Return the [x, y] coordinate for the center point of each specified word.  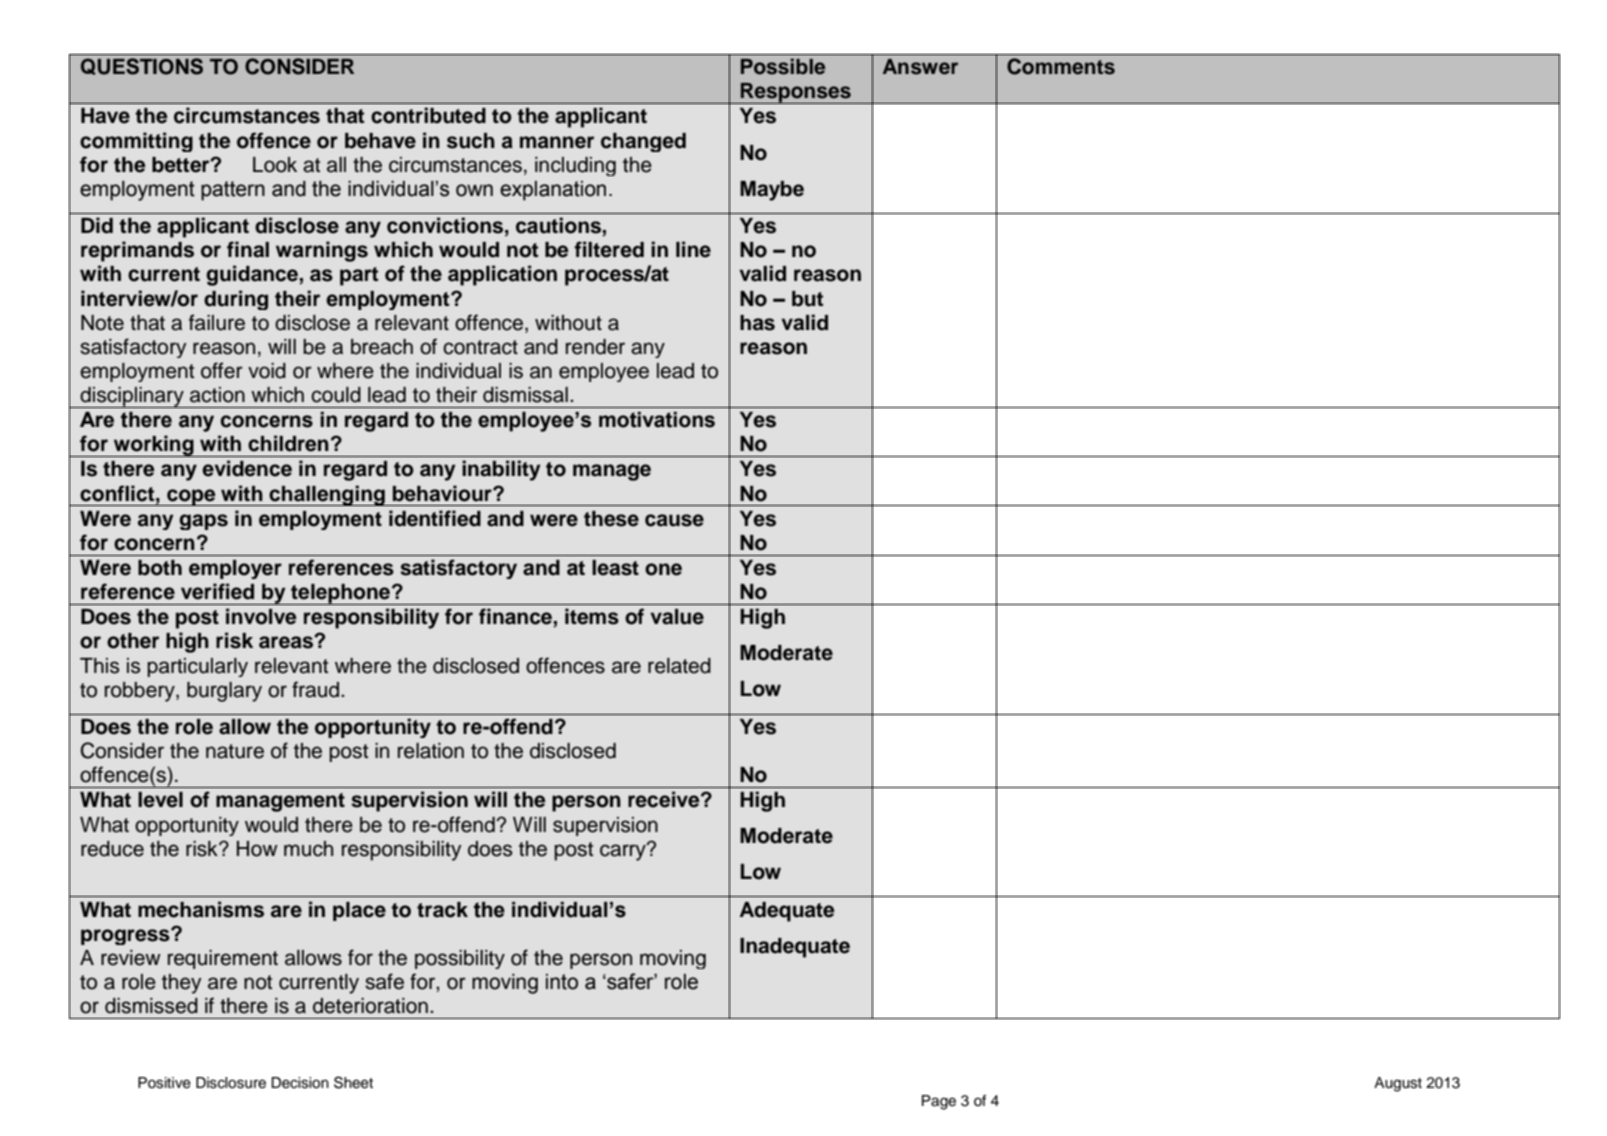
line [693, 249]
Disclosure [231, 1083]
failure [217, 322]
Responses [796, 93]
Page [939, 1102]
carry [624, 851]
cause [674, 520]
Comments [1061, 66]
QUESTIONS [142, 66]
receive [665, 799]
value [677, 617]
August [1398, 1084]
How [257, 849]
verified [217, 591]
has [757, 323]
